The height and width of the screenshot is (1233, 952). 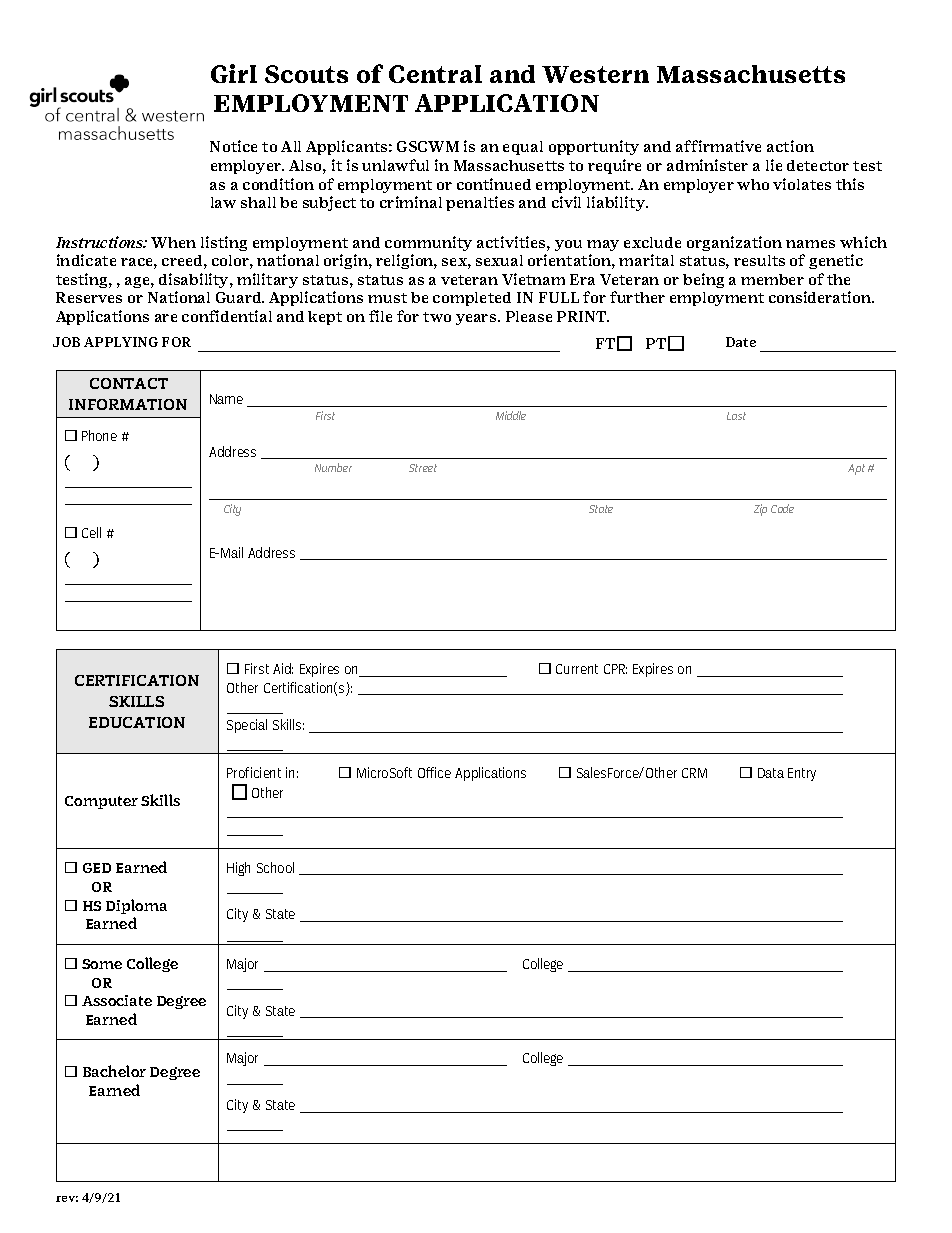 I want to click on Entry, so click(x=802, y=774).
